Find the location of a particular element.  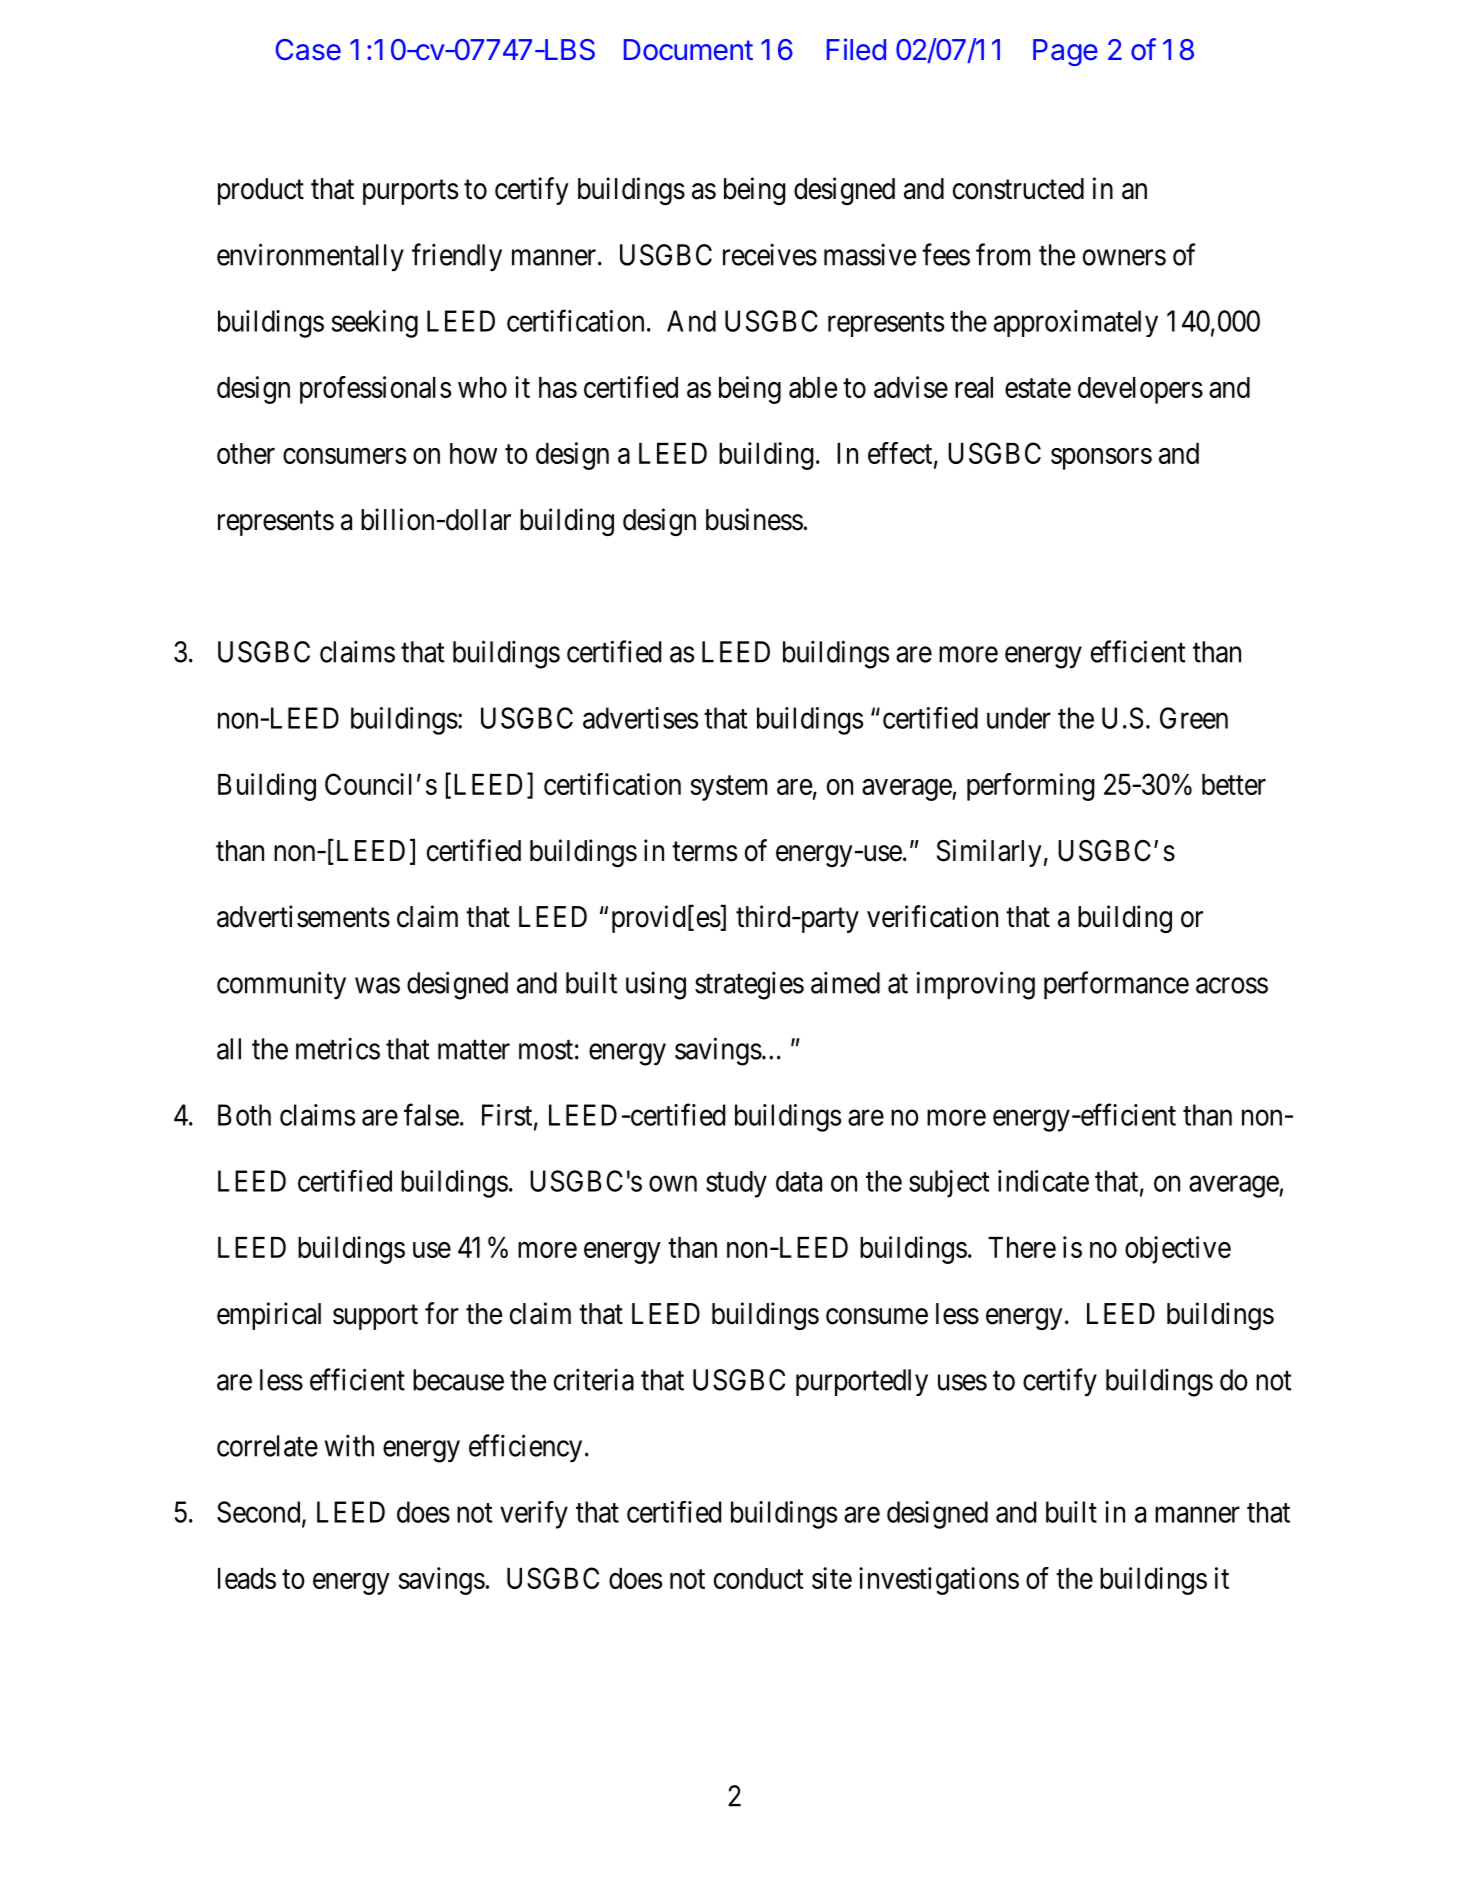

Green is located at coordinates (1194, 718).
